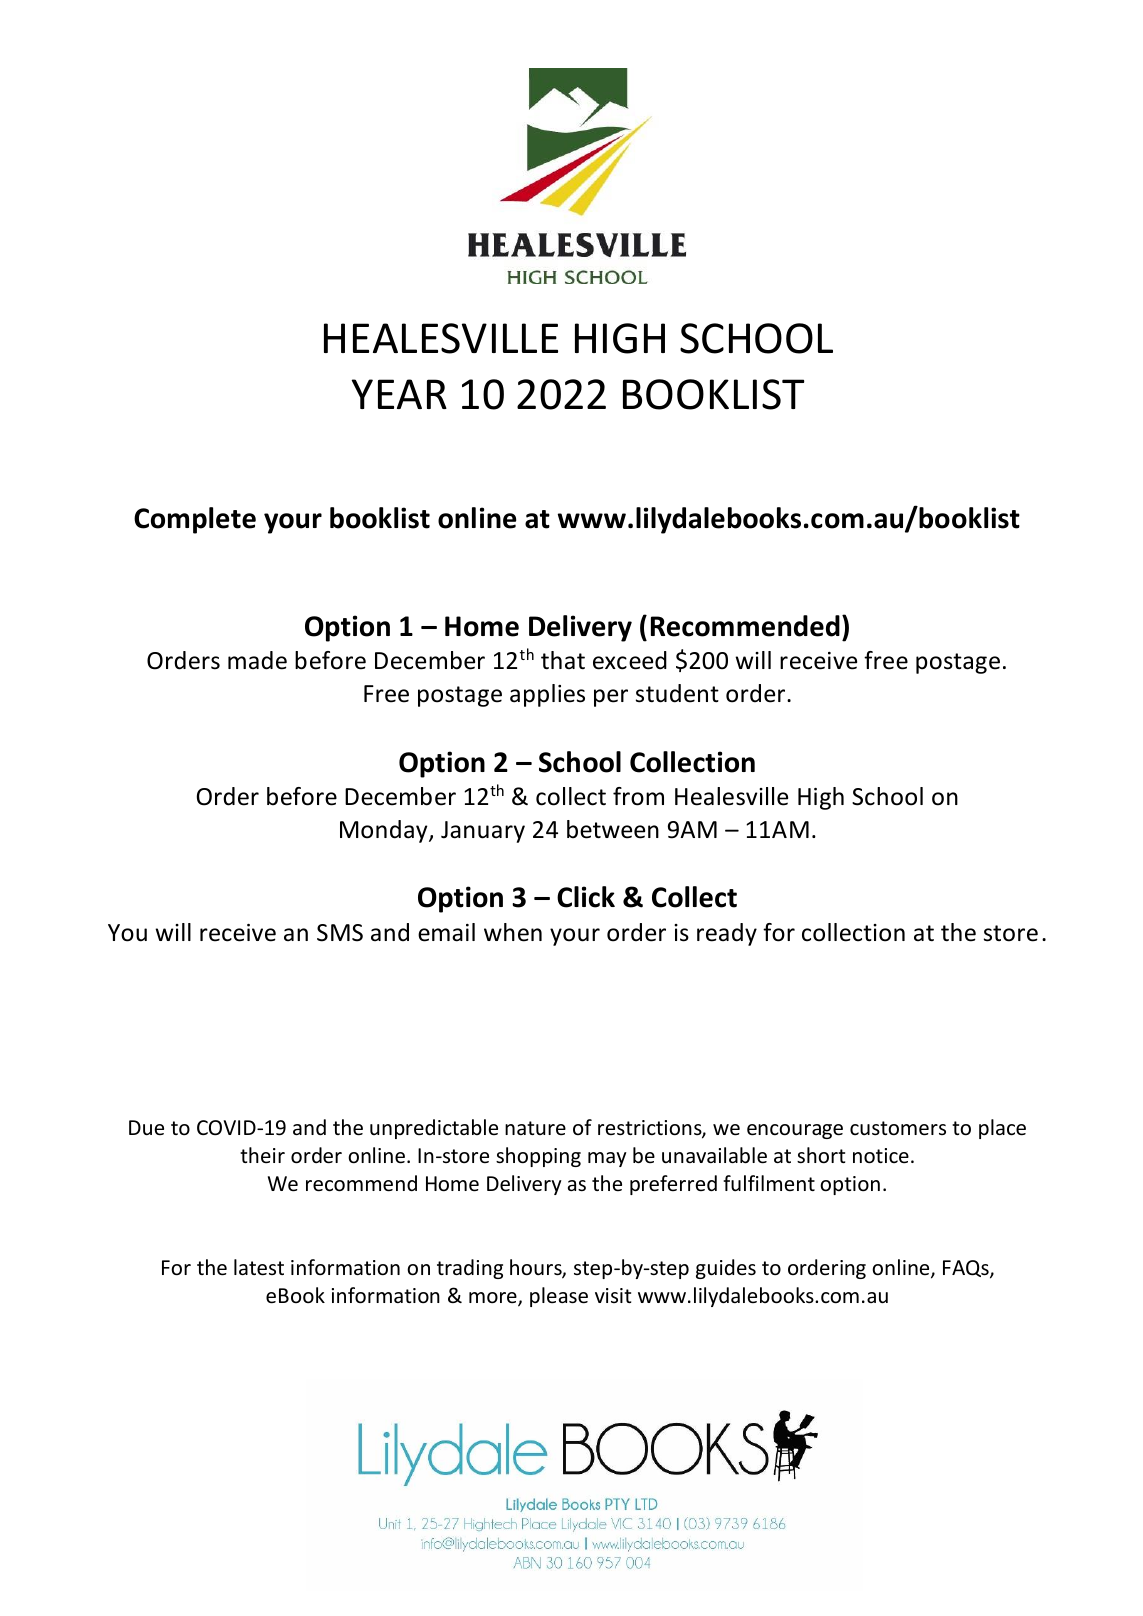  Describe the element at coordinates (259, 1267) in the image. I see `latest` at that location.
